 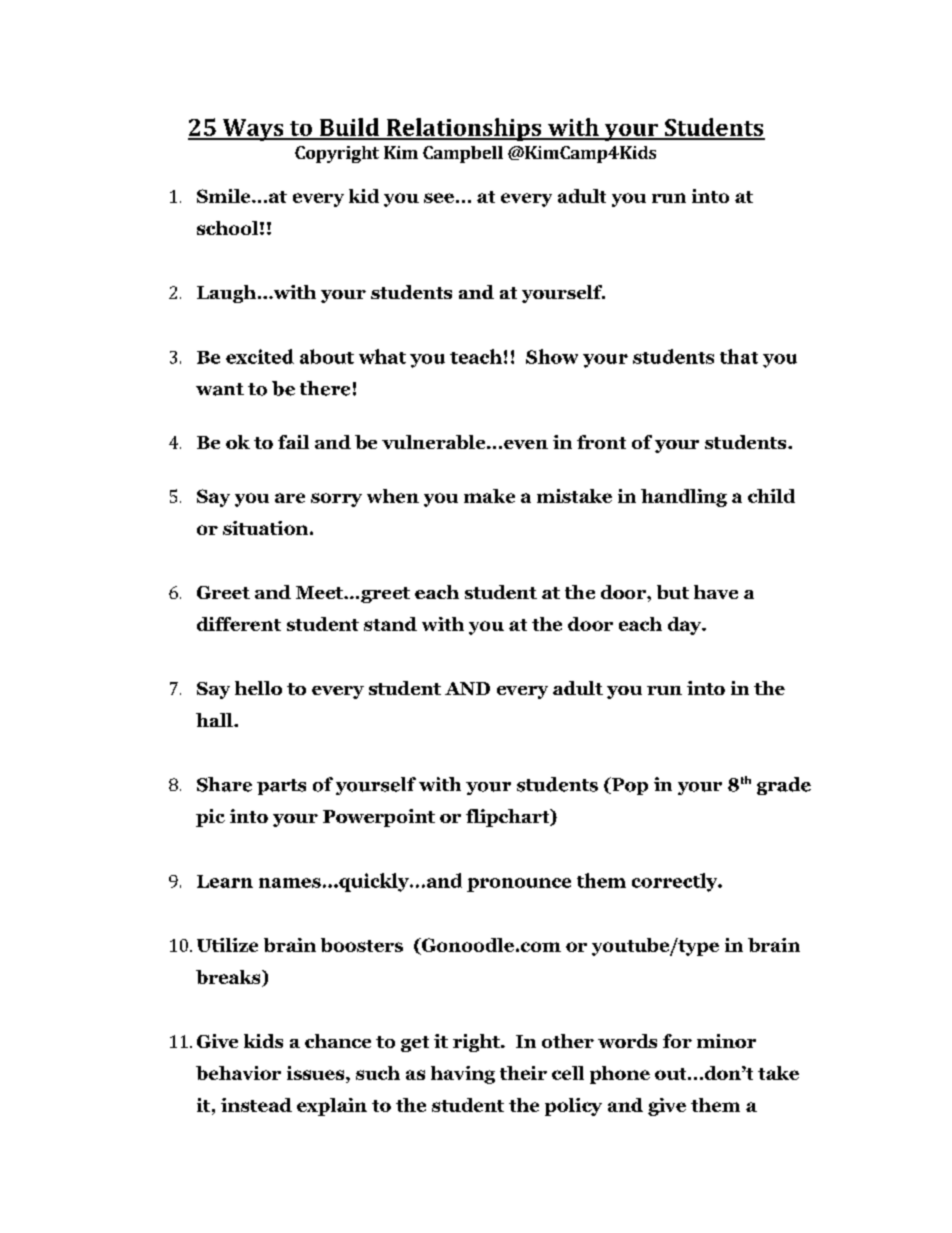 What do you see at coordinates (463, 154) in the screenshot?
I see `Campbell` at bounding box center [463, 154].
